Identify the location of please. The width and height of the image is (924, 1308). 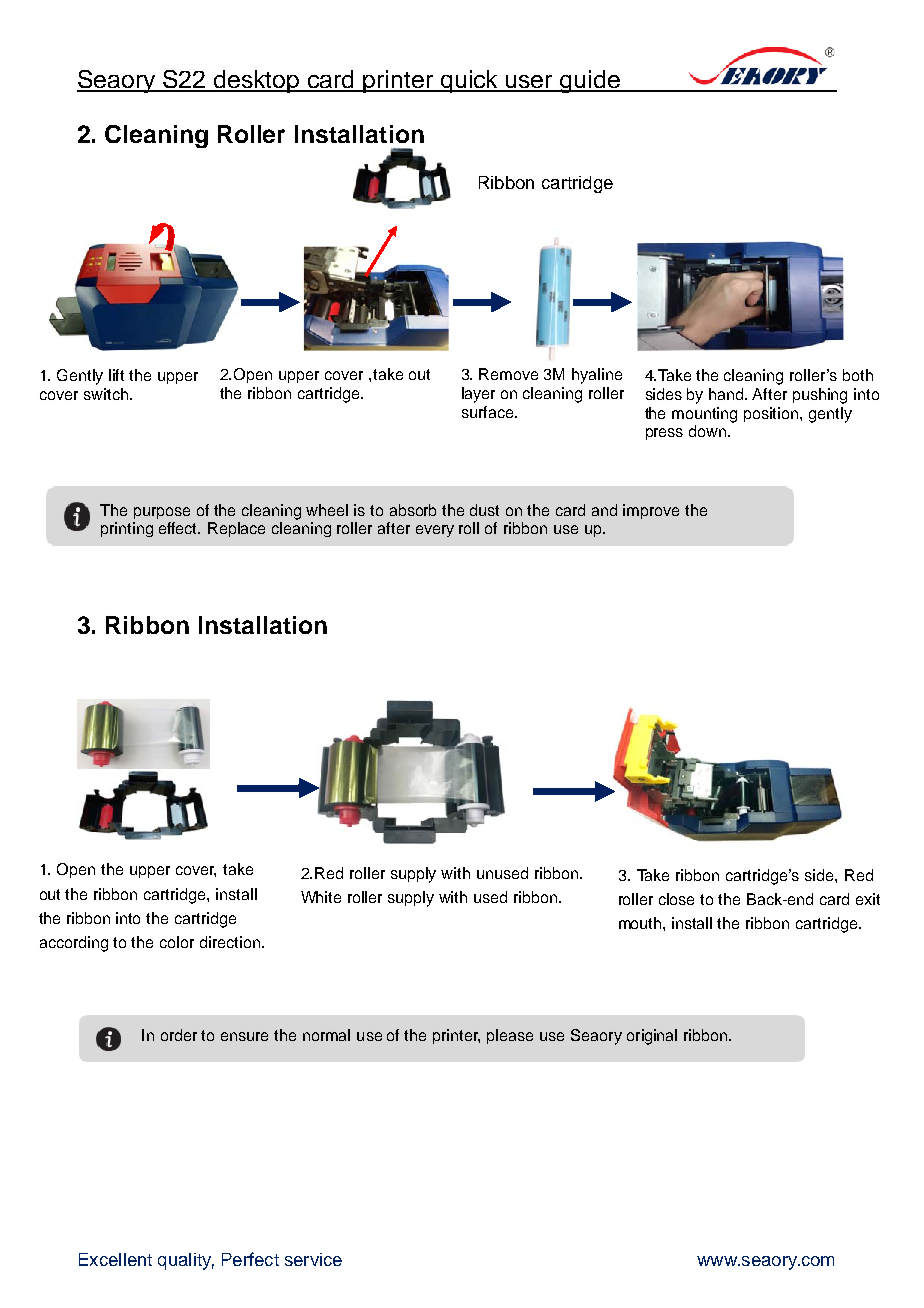
(510, 1036).
